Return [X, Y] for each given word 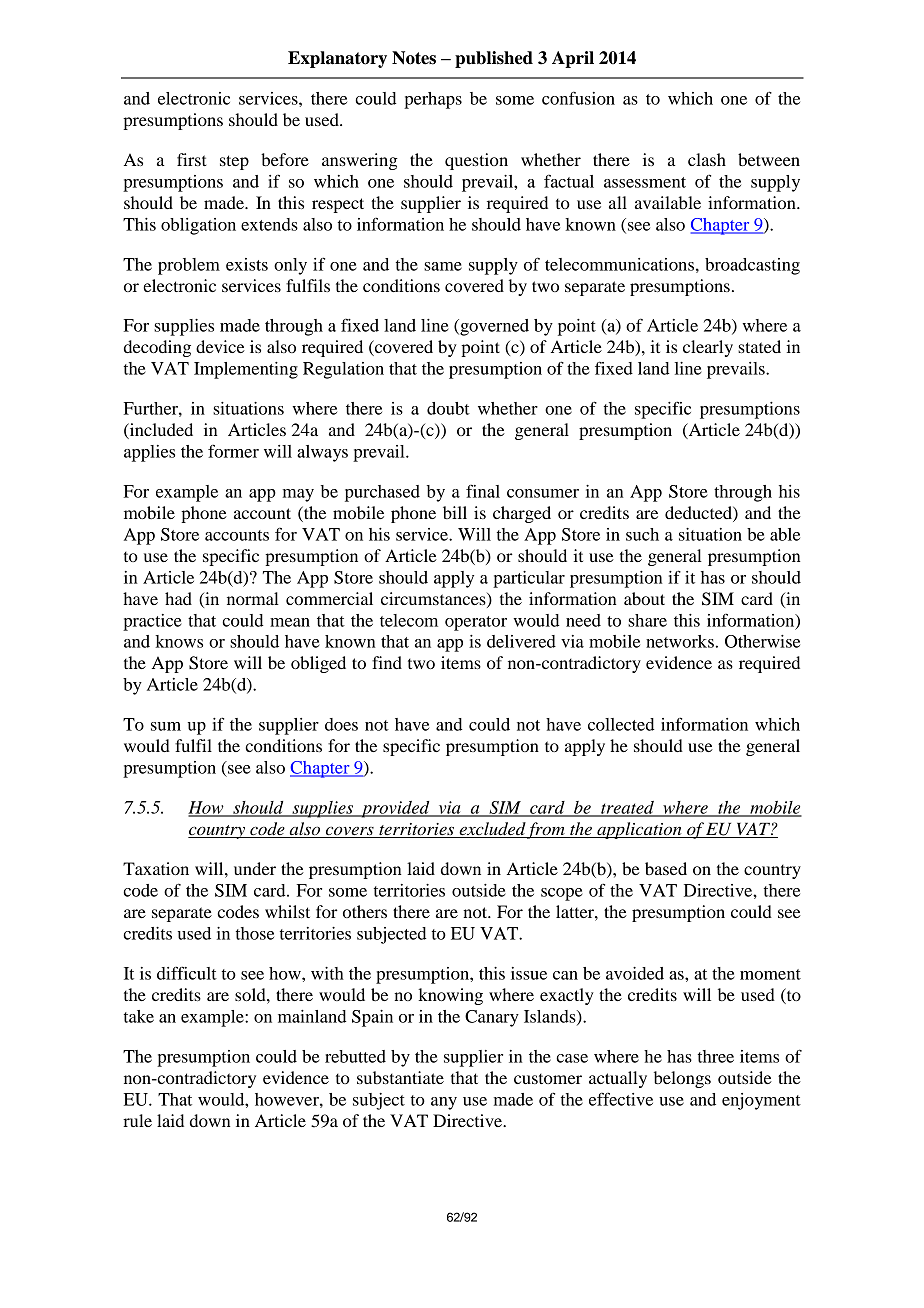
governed [493, 327]
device [220, 346]
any [444, 1103]
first [191, 159]
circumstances [434, 599]
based [666, 868]
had [178, 598]
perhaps [433, 100]
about [644, 598]
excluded [492, 830]
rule [137, 1120]
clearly [708, 348]
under [255, 868]
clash [707, 159]
